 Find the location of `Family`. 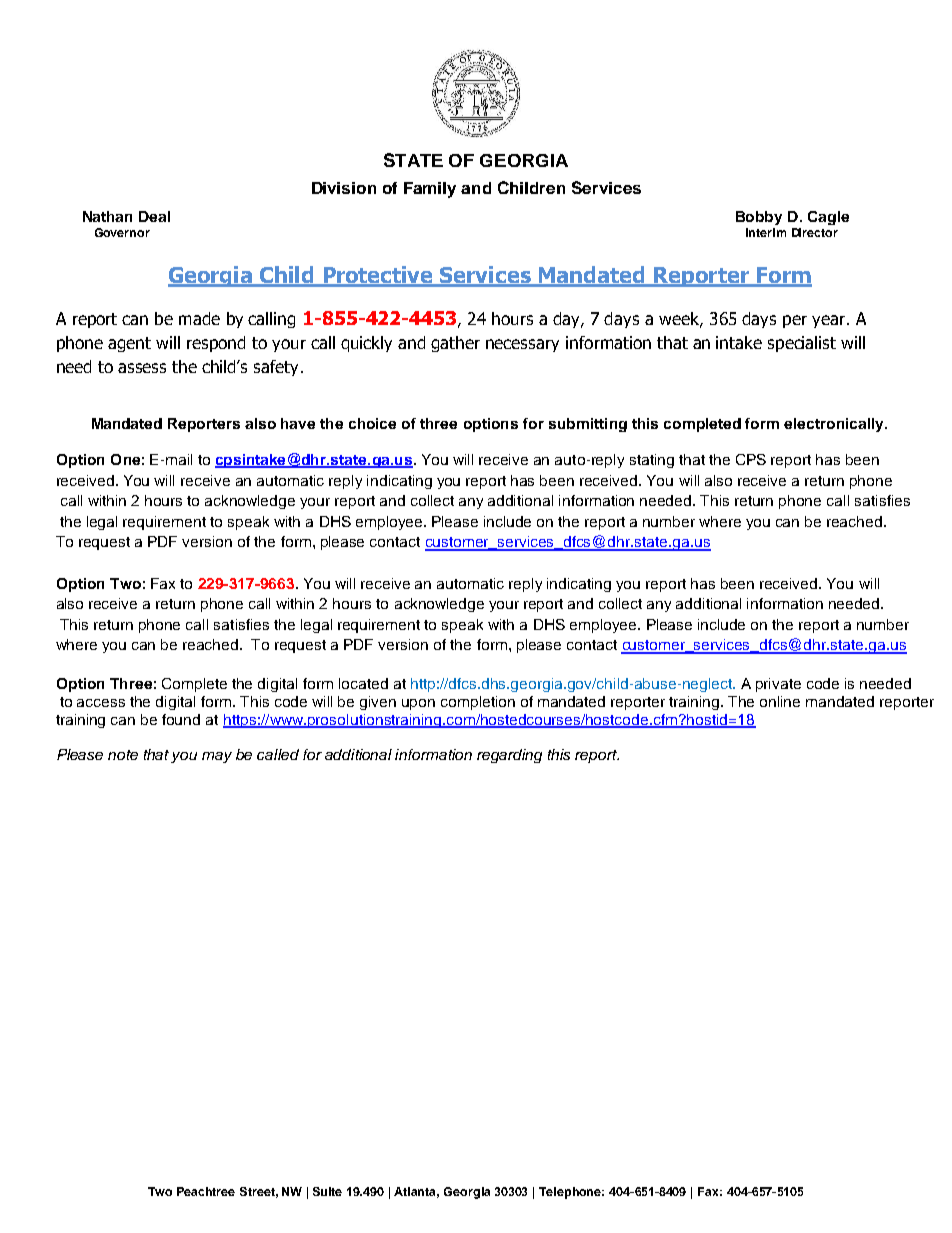

Family is located at coordinates (430, 190).
